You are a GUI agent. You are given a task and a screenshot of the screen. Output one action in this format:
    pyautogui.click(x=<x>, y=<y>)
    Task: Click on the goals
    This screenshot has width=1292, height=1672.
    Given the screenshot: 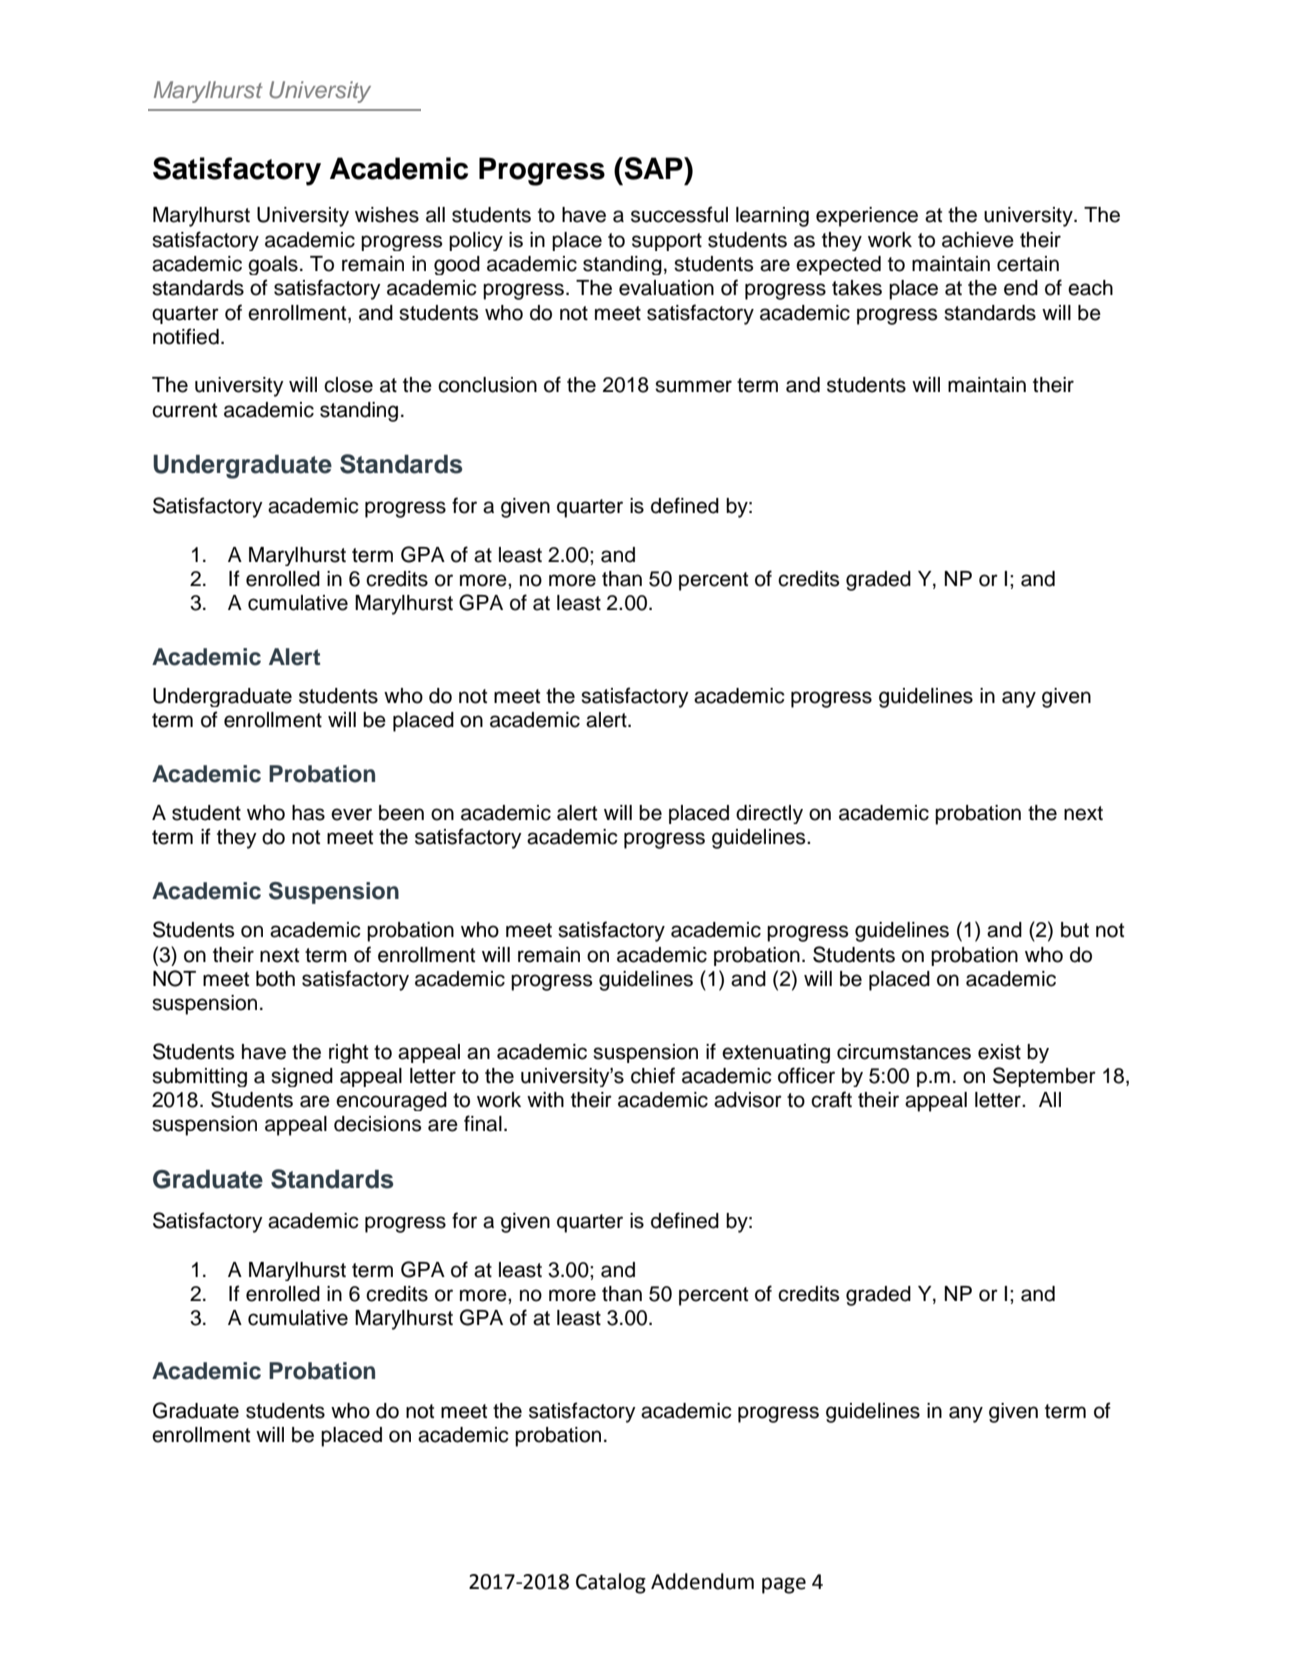 What is the action you would take?
    pyautogui.click(x=273, y=265)
